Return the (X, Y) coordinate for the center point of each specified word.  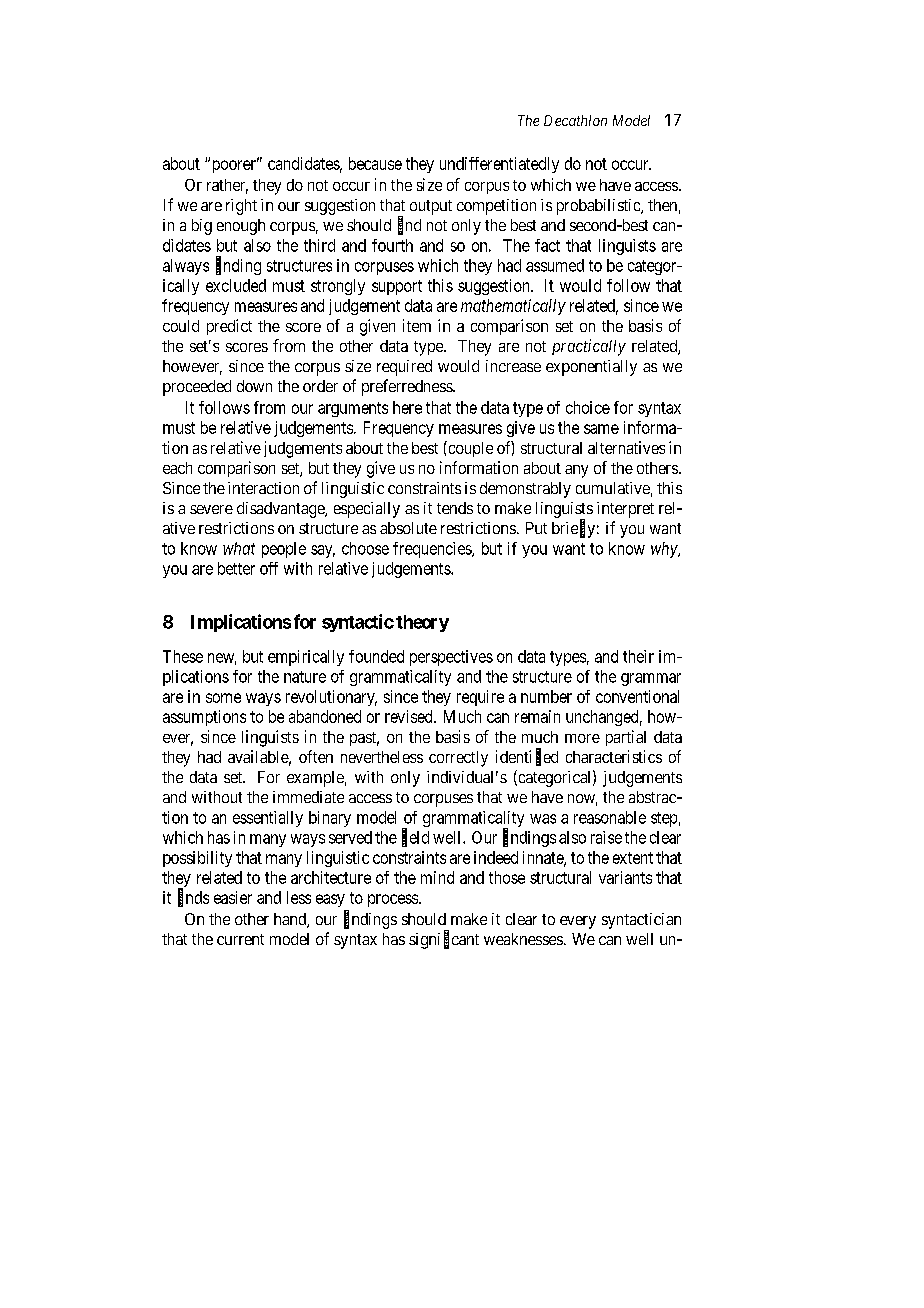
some (223, 698)
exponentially (591, 368)
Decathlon (575, 120)
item (417, 325)
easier (233, 897)
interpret (625, 510)
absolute (408, 528)
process (393, 900)
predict (229, 327)
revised (410, 716)
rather (227, 186)
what (239, 548)
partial (626, 738)
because (375, 163)
